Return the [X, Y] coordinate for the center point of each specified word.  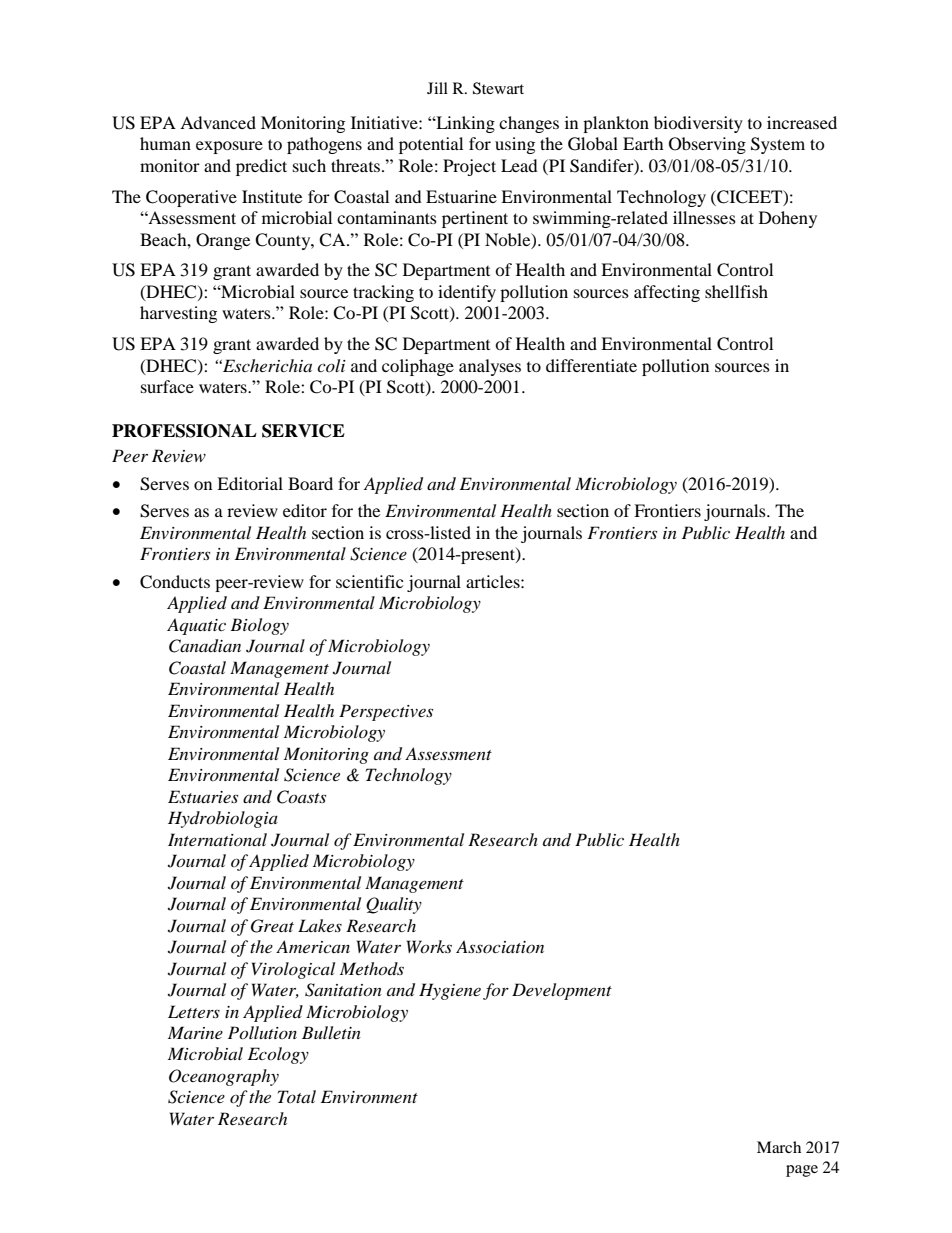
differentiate [591, 365]
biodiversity [698, 124]
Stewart [498, 88]
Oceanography [224, 1077]
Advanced [218, 122]
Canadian [205, 646]
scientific [369, 581]
